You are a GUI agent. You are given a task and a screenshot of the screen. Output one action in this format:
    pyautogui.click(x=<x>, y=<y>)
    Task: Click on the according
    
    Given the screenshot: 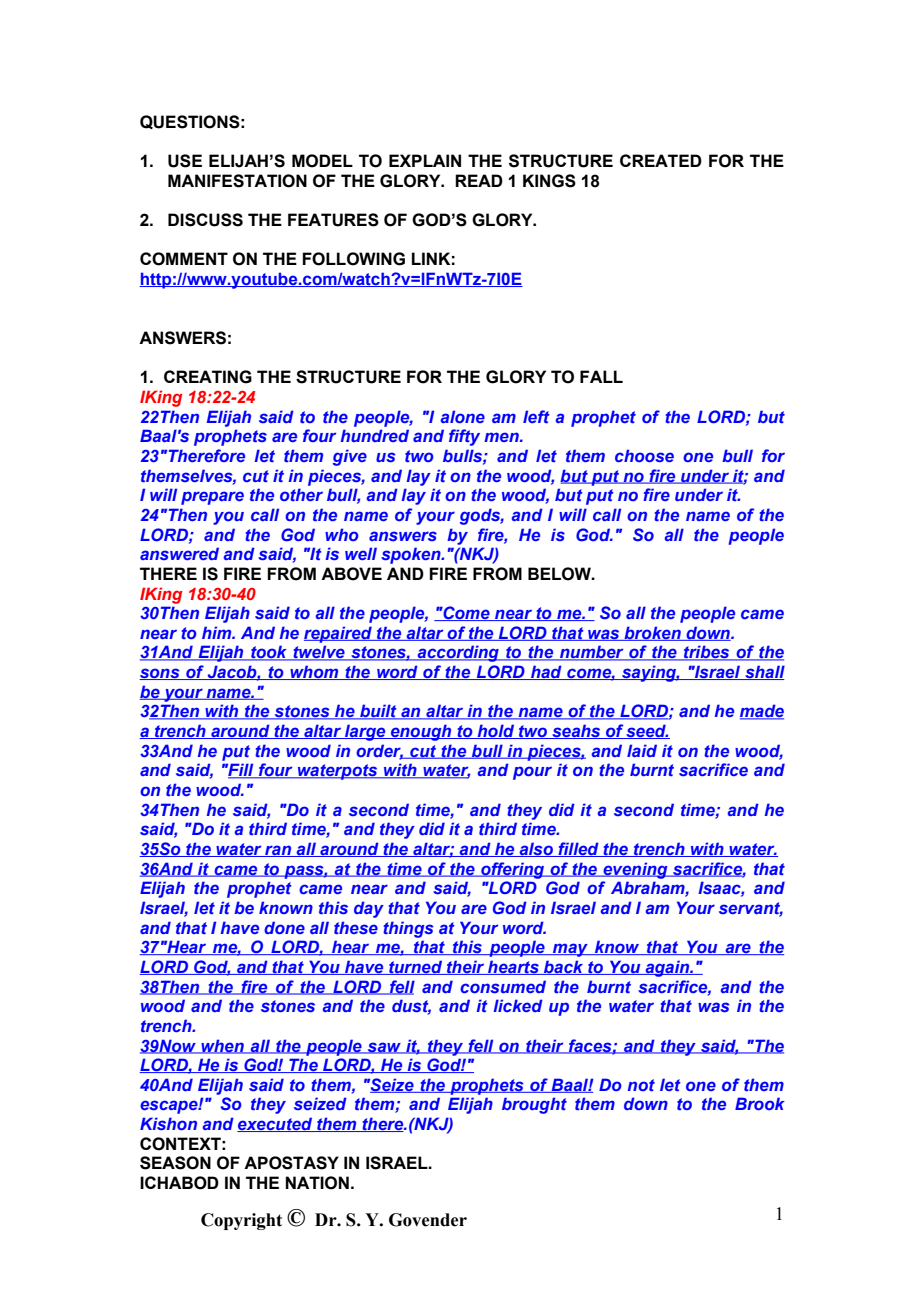 What is the action you would take?
    pyautogui.click(x=458, y=653)
